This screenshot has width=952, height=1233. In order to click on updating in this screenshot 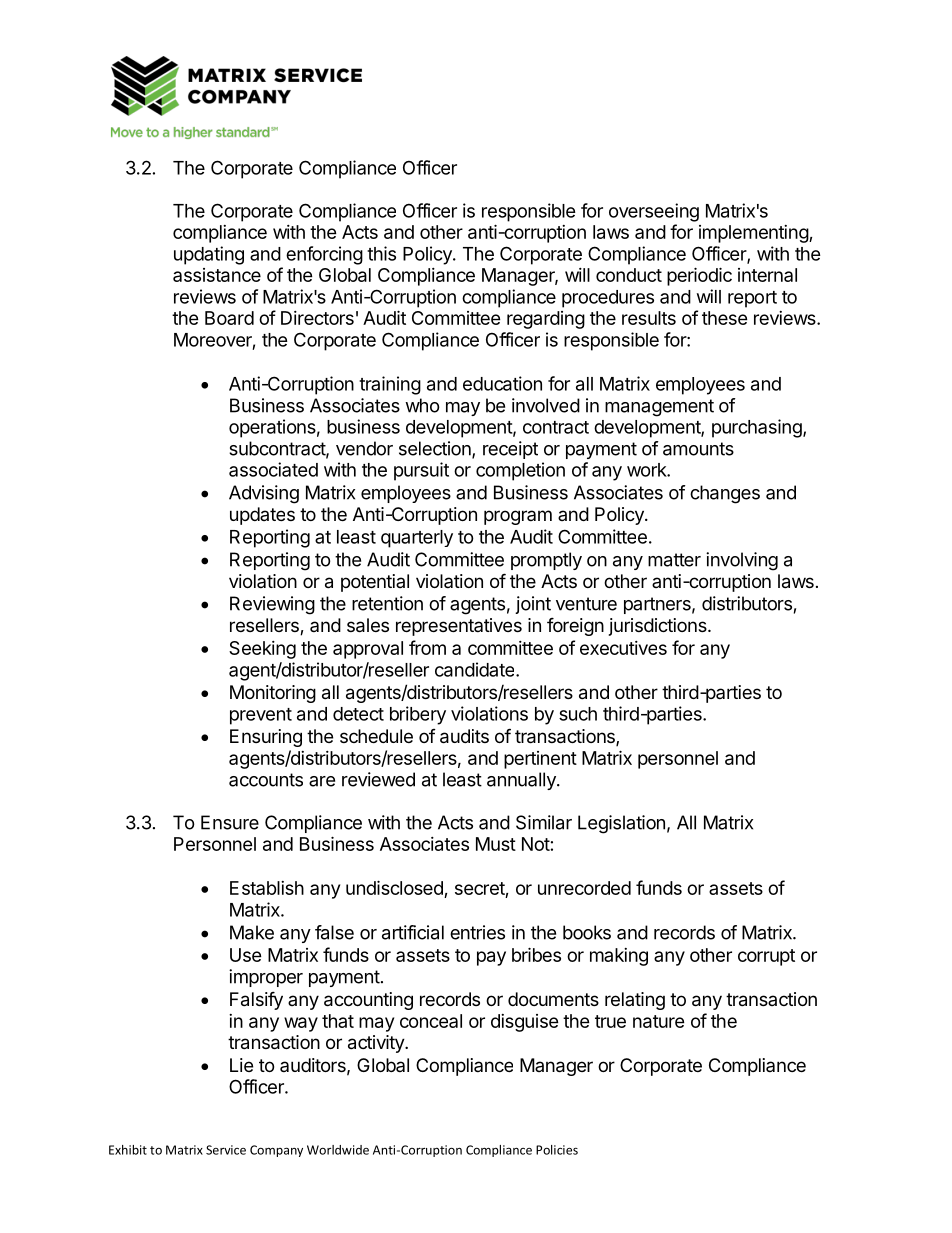, I will do `click(209, 255)`.
